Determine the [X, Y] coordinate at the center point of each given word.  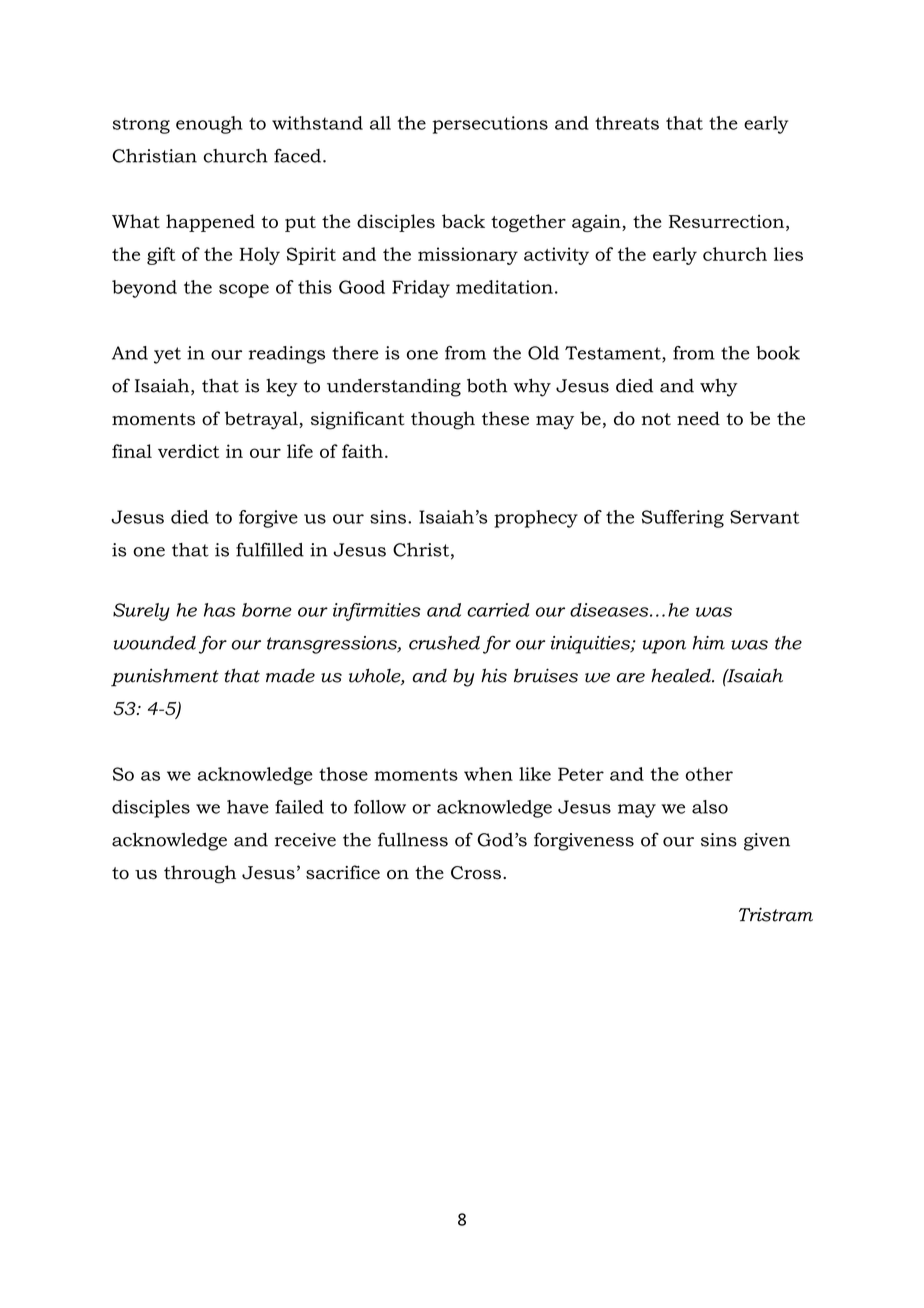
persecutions [490, 125]
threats [627, 123]
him [709, 643]
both [487, 385]
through [200, 874]
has [219, 610]
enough [209, 125]
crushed [444, 643]
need [698, 418]
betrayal [262, 420]
